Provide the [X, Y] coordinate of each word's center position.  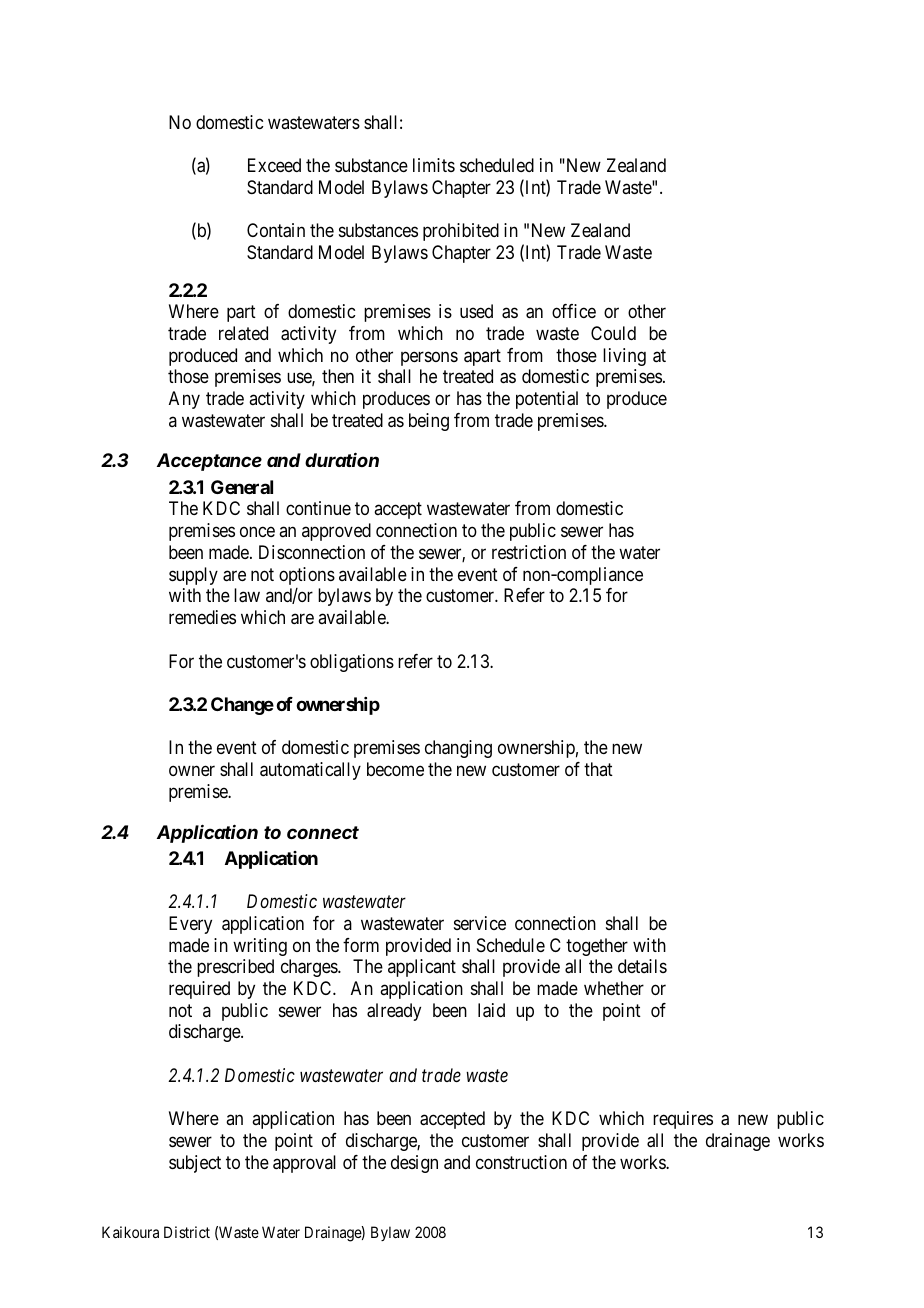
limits [434, 165]
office [574, 311]
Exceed [274, 165]
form [361, 945]
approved [336, 532]
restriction [529, 552]
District [187, 1232]
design [414, 1164]
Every [190, 925]
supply [193, 576]
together [597, 947]
